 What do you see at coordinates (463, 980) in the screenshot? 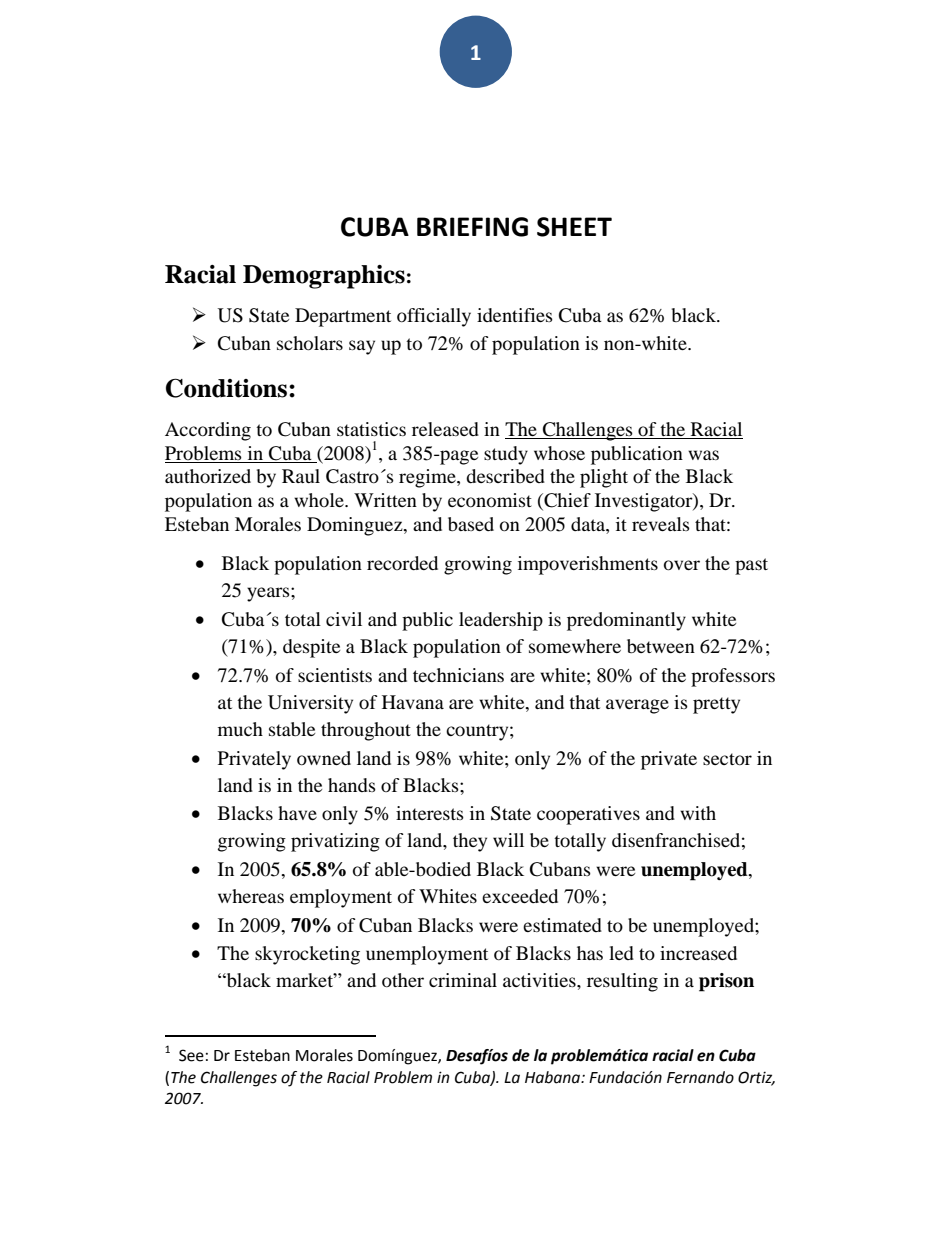
I see `criminal` at bounding box center [463, 980].
